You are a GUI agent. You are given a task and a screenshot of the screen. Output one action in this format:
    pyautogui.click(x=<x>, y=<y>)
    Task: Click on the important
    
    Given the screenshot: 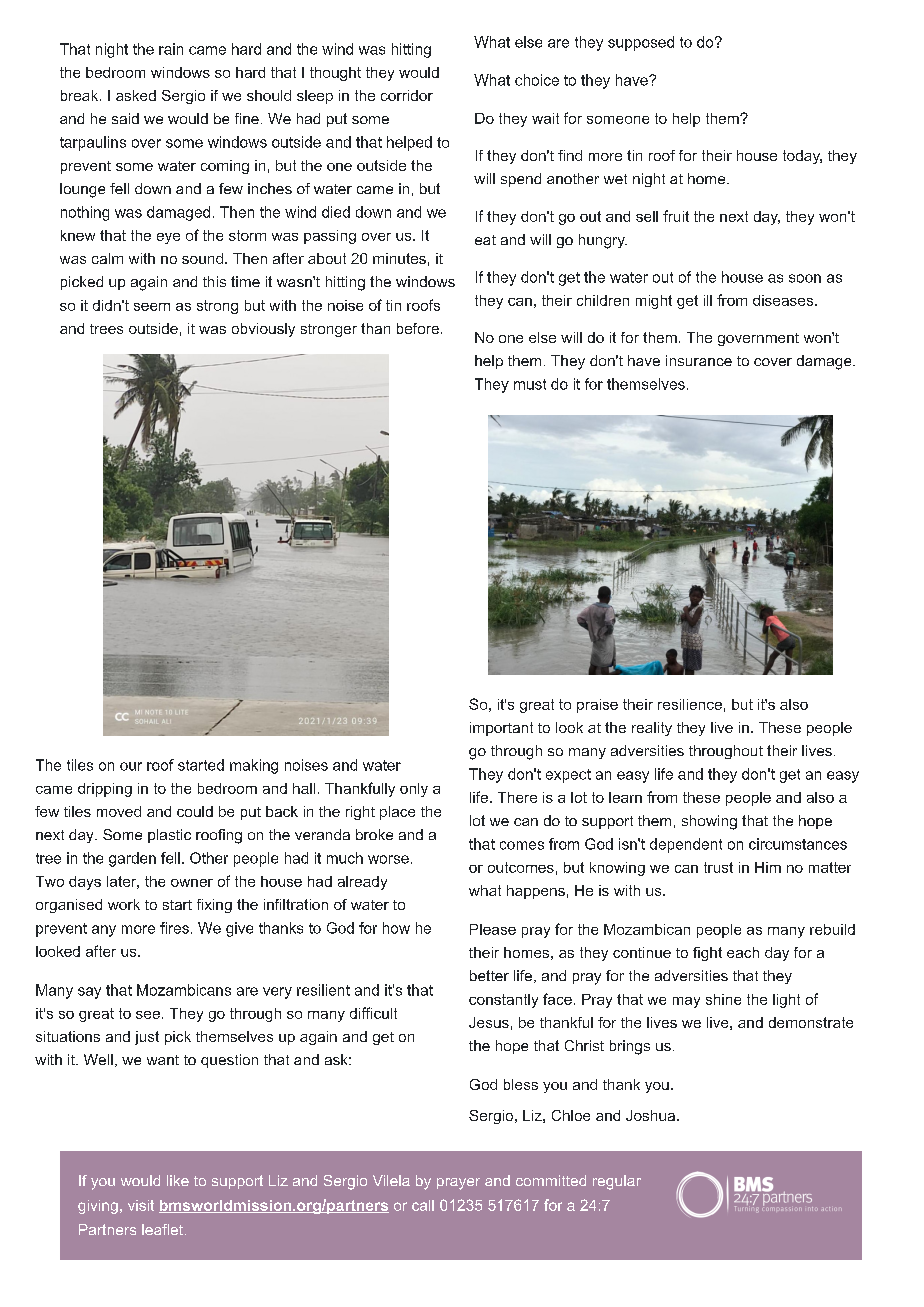 What is the action you would take?
    pyautogui.click(x=501, y=729)
